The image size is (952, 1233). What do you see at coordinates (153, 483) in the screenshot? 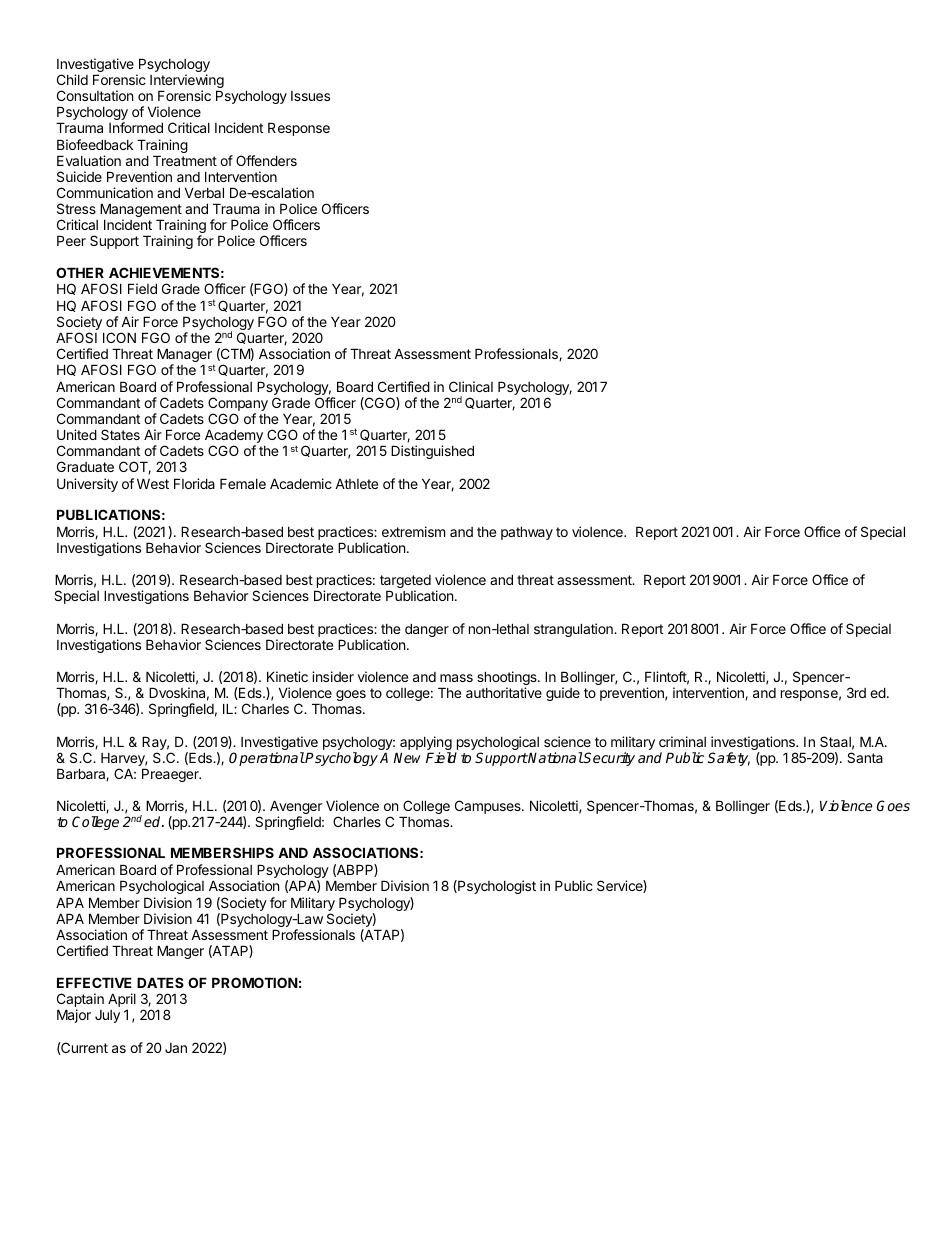
I see `West` at bounding box center [153, 483].
